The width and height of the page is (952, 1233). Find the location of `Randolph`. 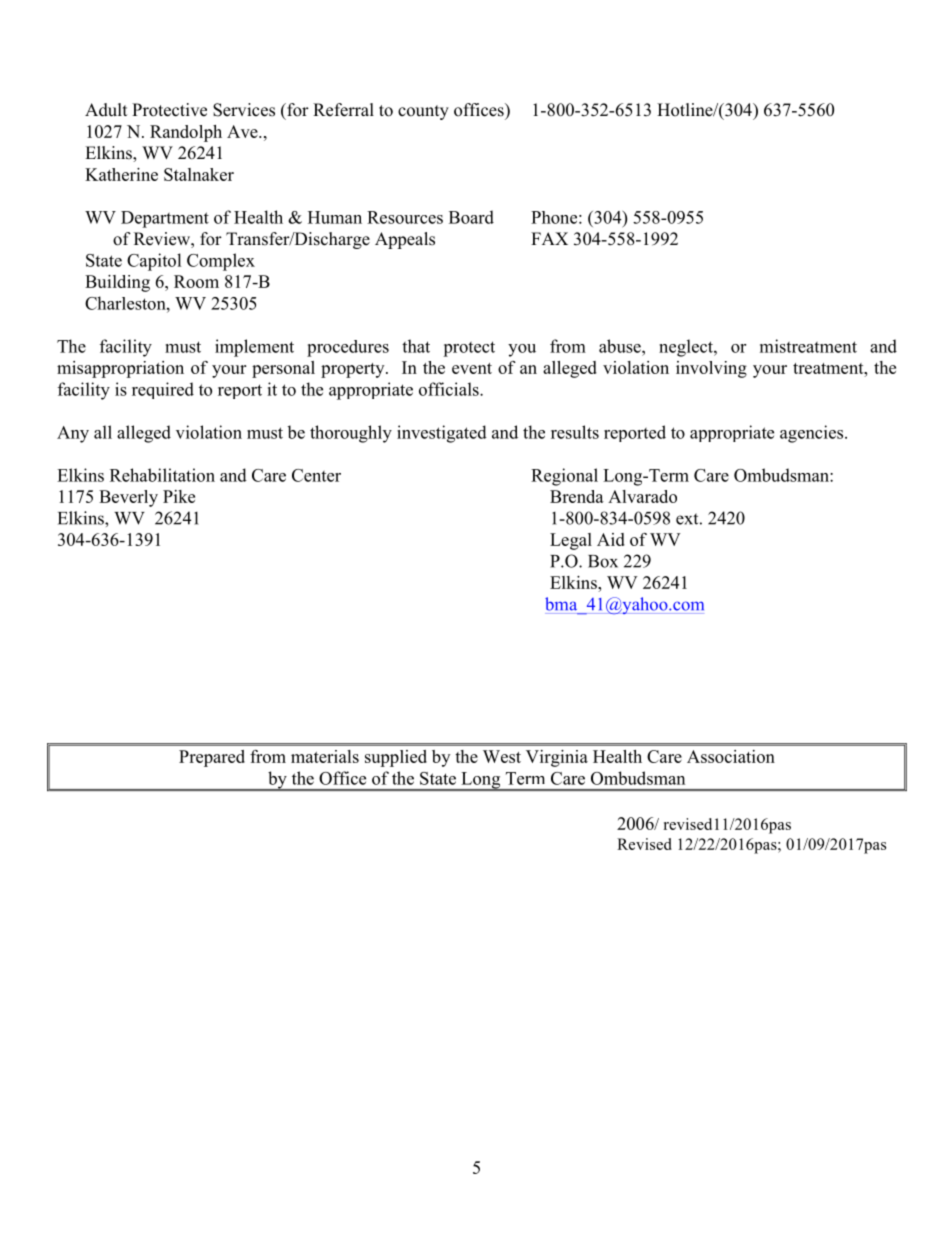

Randolph is located at coordinates (186, 133).
